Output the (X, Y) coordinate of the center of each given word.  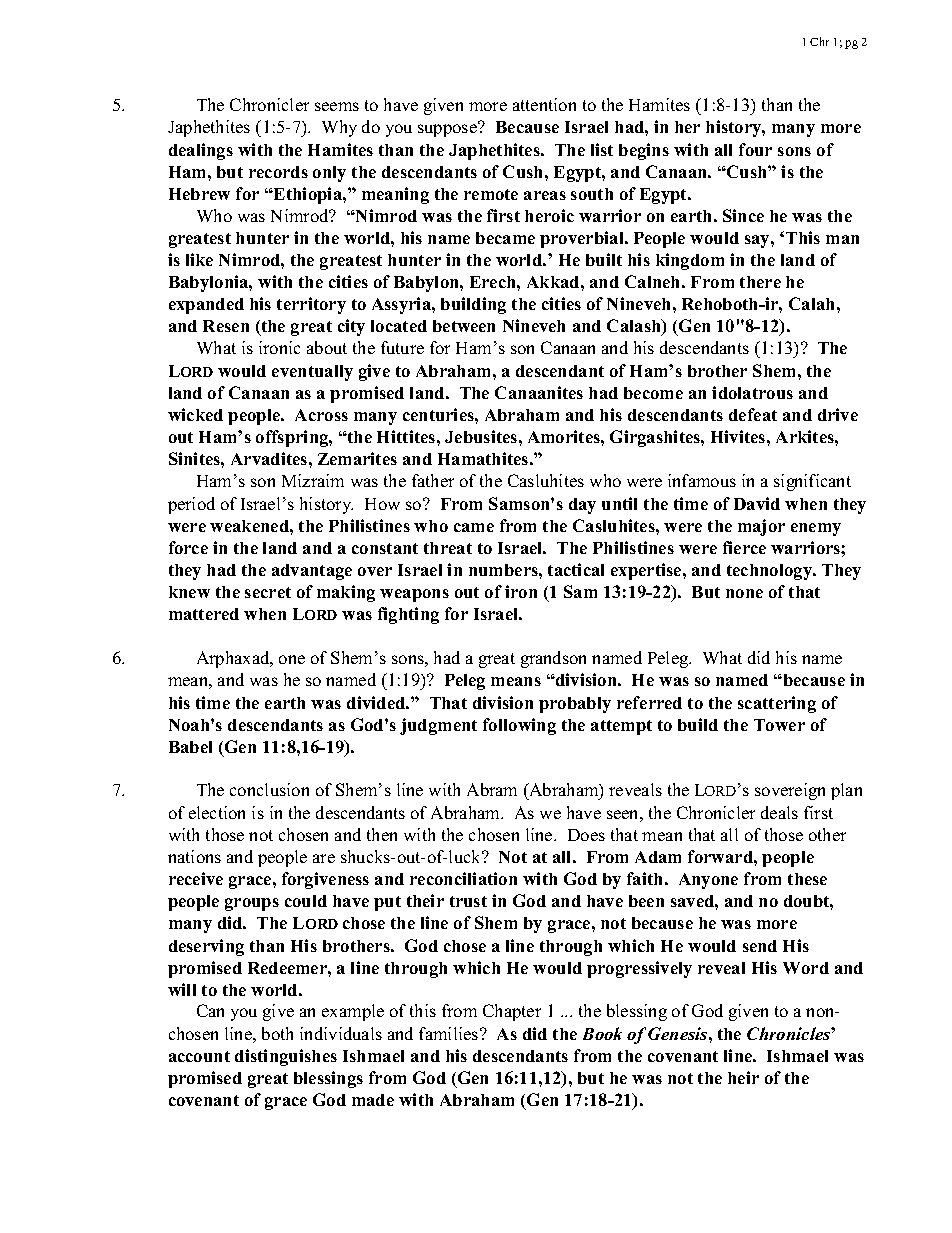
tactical (576, 569)
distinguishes (286, 1057)
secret (268, 592)
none (744, 593)
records (278, 172)
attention (544, 104)
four (755, 149)
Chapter (512, 1012)
